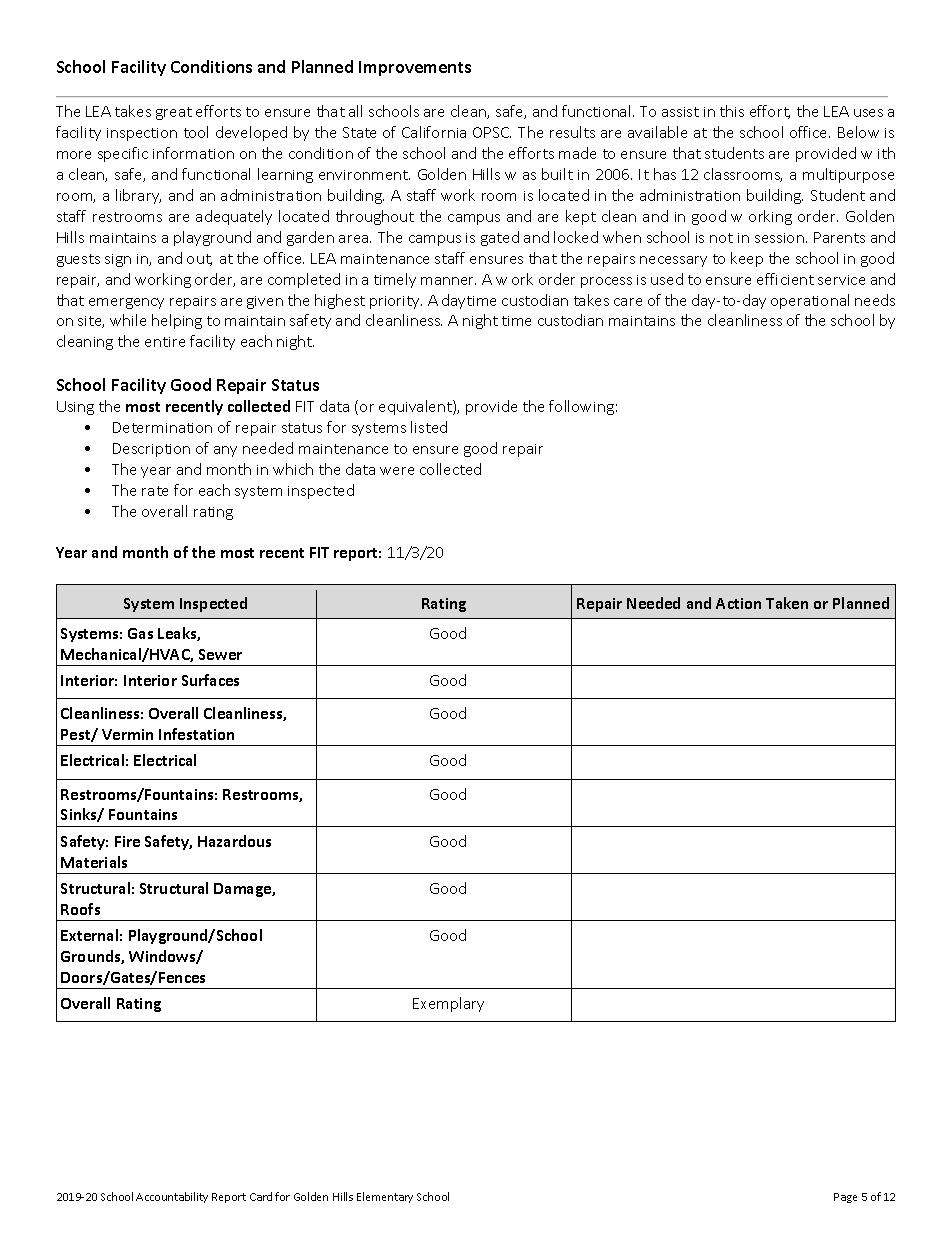 The image size is (952, 1233). I want to click on this, so click(732, 111).
